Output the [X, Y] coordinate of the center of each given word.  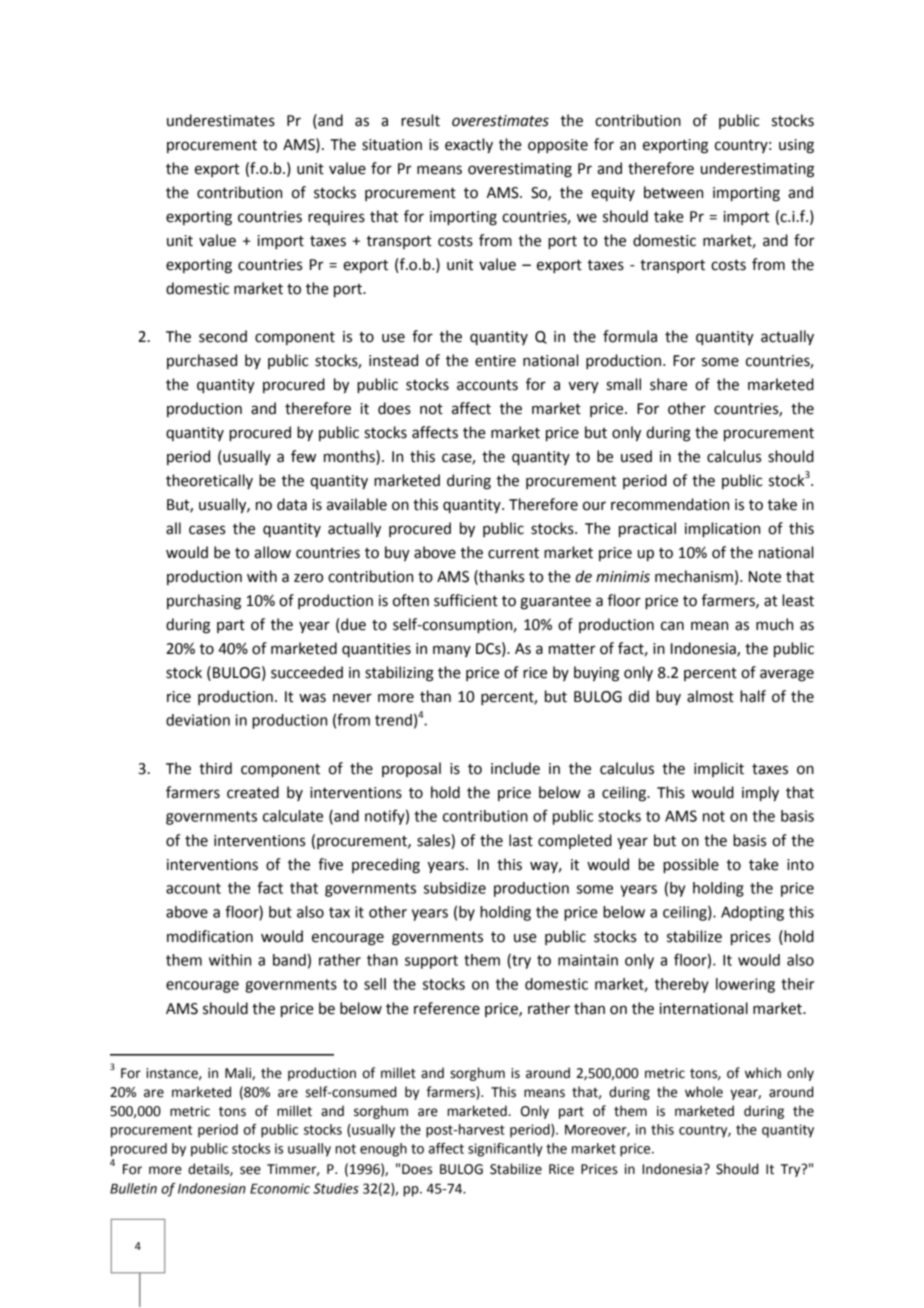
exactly [469, 146]
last [521, 840]
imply [760, 794]
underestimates [221, 120]
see [250, 1170]
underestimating [757, 170]
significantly [505, 1150]
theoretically [209, 481]
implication [722, 530]
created [253, 792]
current [513, 553]
